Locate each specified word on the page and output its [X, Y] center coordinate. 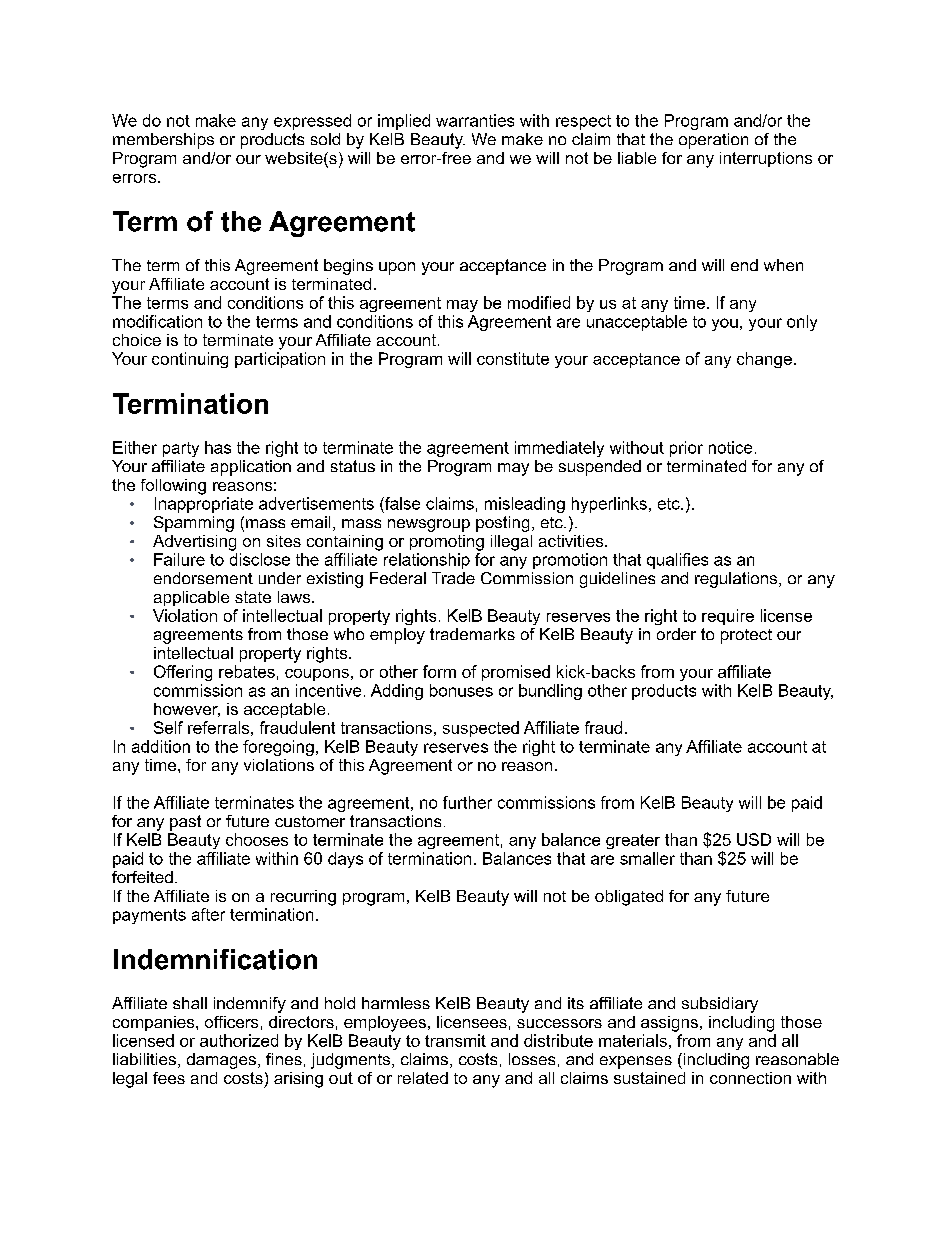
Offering [183, 673]
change [764, 360]
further [467, 802]
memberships [163, 141]
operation [713, 141]
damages [221, 1061]
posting [502, 524]
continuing [190, 360]
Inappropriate [204, 505]
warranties [475, 120]
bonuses [461, 690]
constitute [513, 358]
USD [754, 839]
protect [746, 636]
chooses [257, 839]
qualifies [677, 561]
